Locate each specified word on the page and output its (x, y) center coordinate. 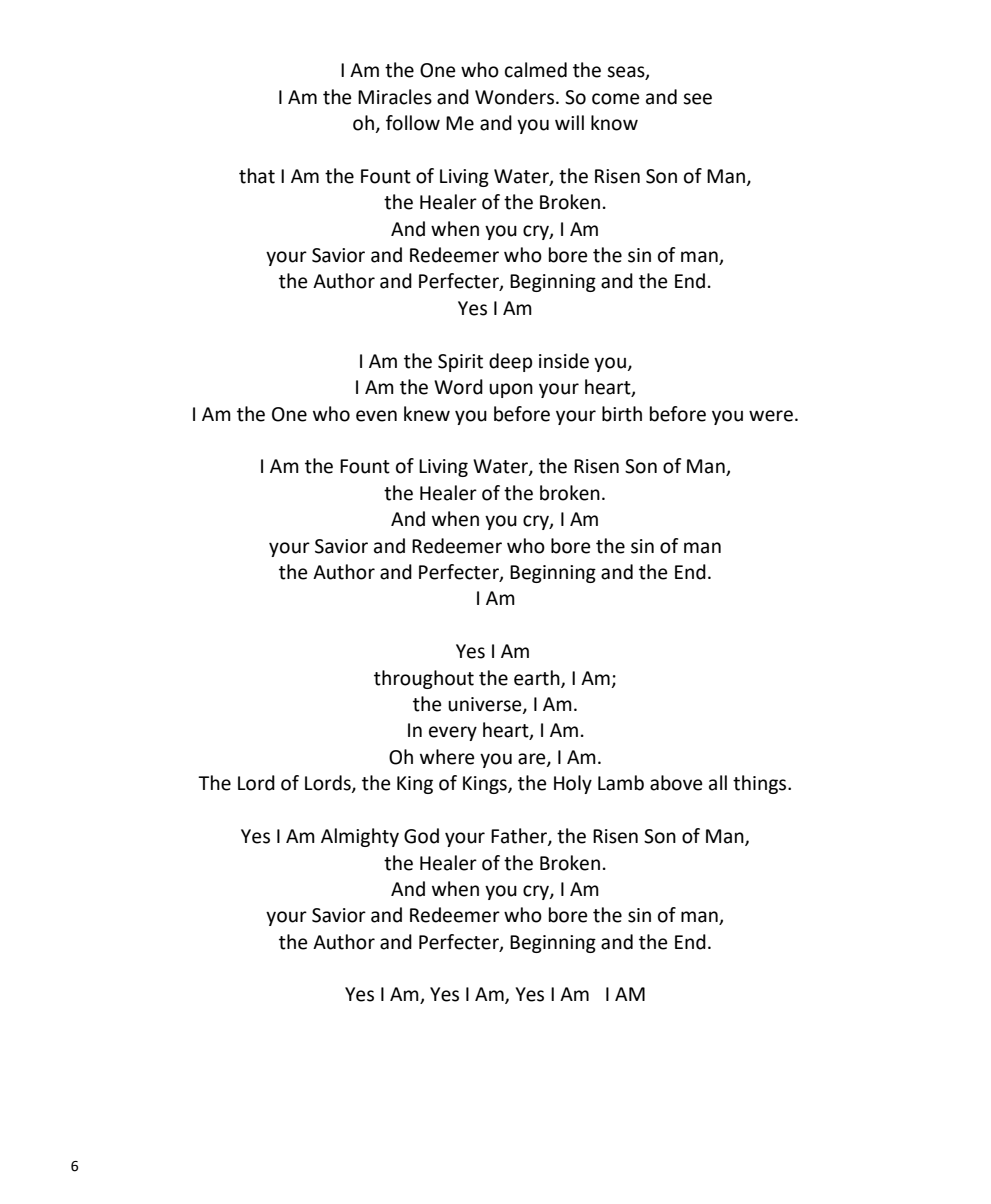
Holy (573, 784)
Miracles (395, 97)
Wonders (516, 97)
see (697, 99)
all (718, 783)
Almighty (360, 837)
